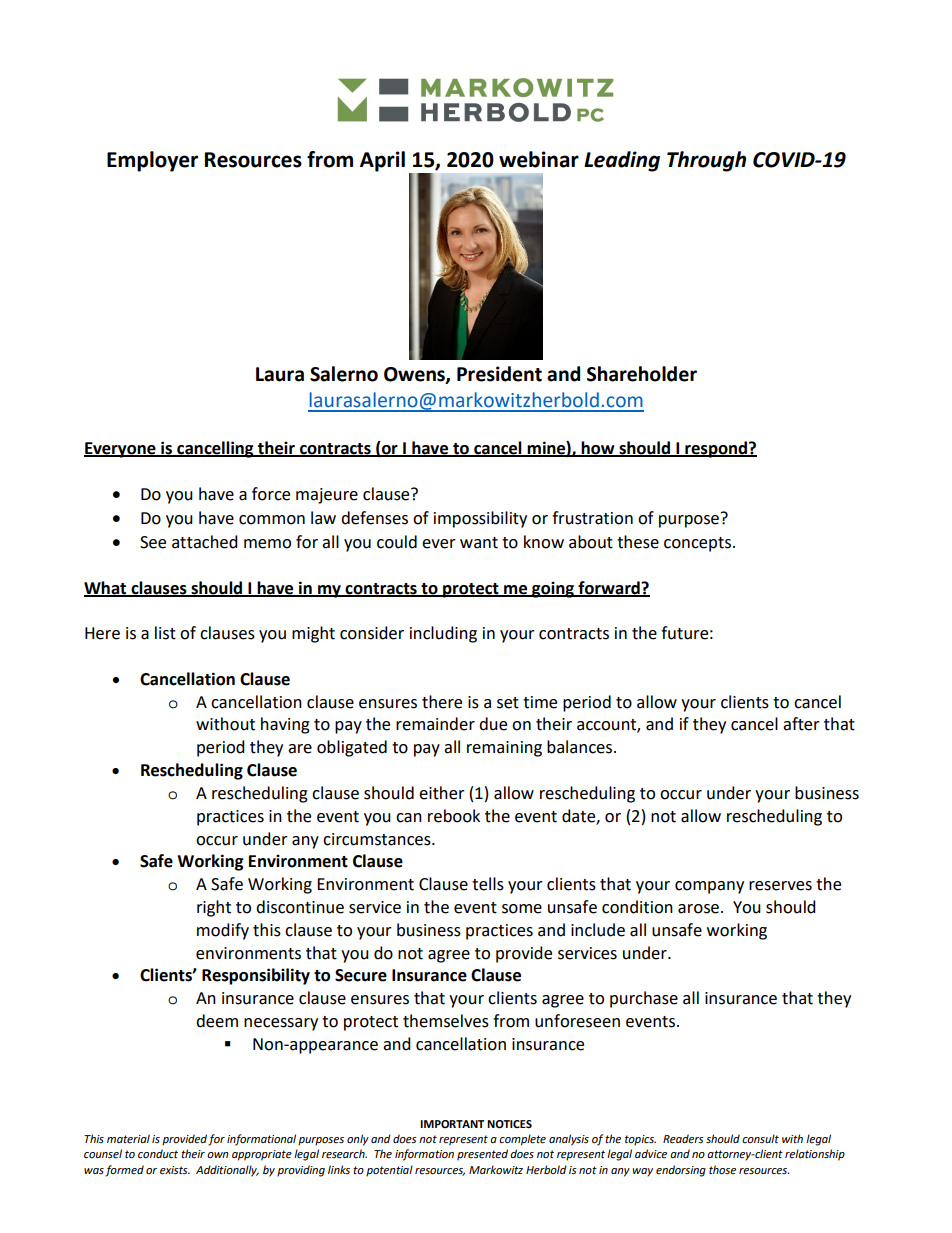  Describe the element at coordinates (801, 724) in the page. I see `after` at that location.
